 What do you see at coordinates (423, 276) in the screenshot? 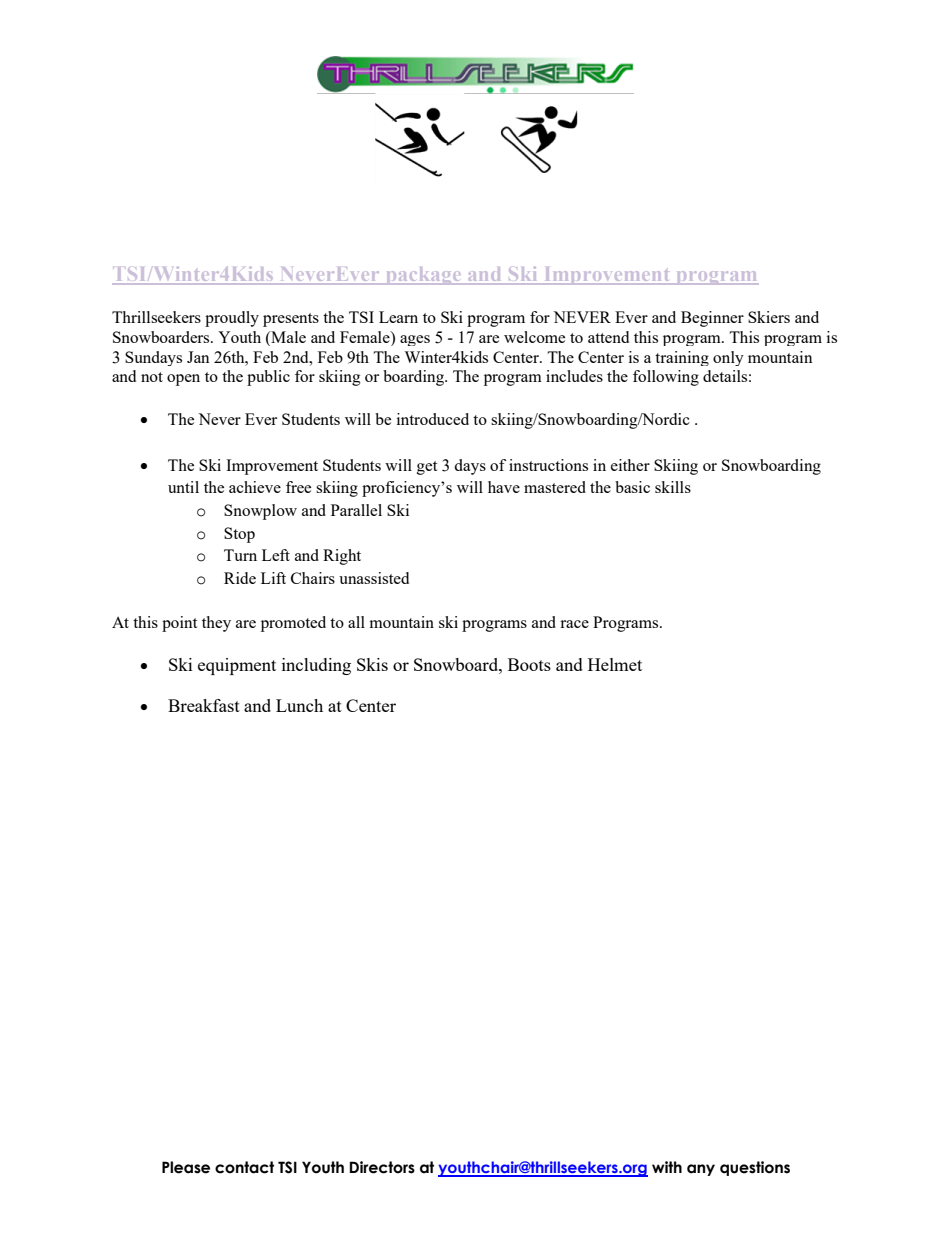
I see `package` at bounding box center [423, 276].
